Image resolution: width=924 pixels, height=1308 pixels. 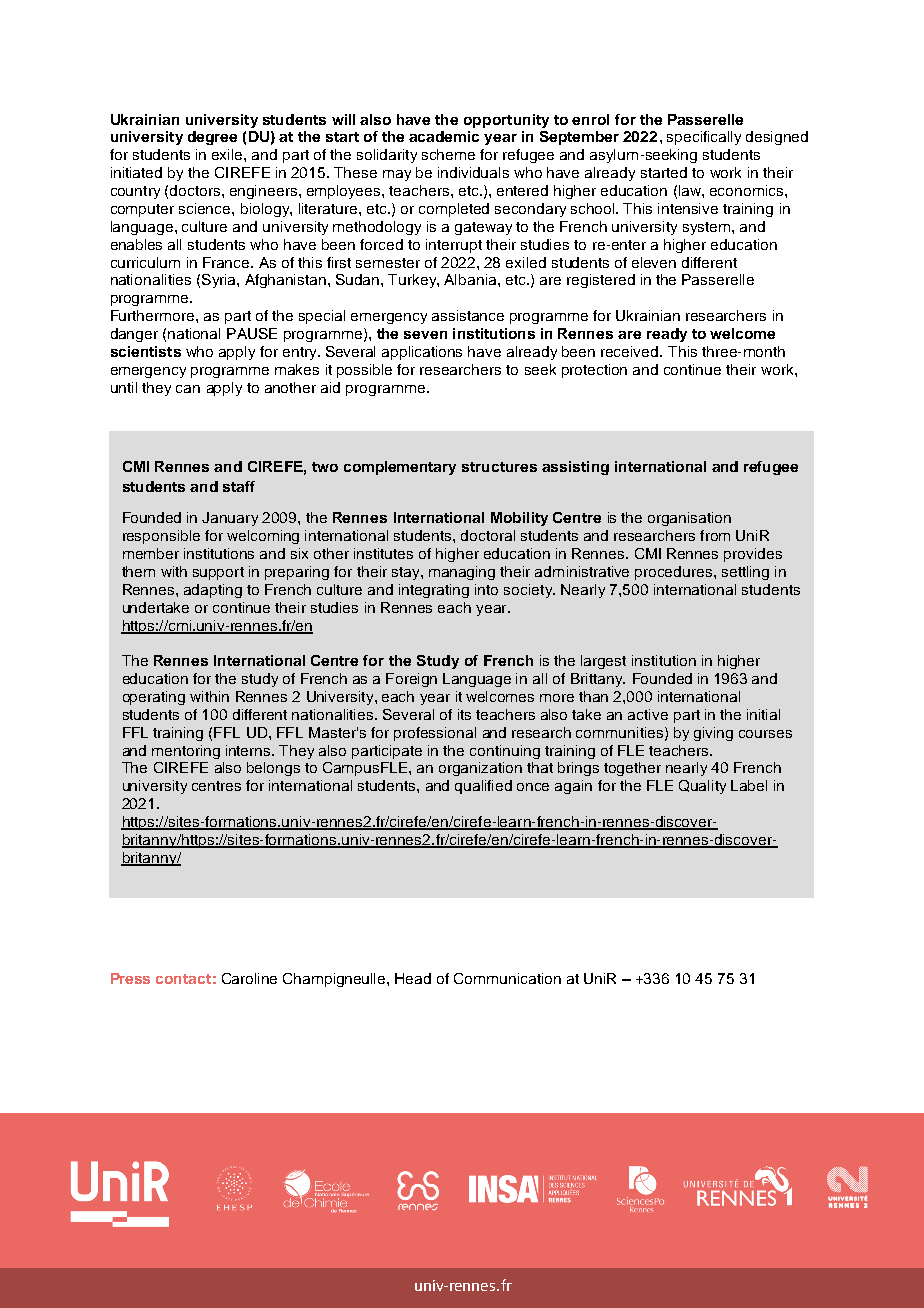 What do you see at coordinates (212, 138) in the page?
I see `degree` at bounding box center [212, 138].
